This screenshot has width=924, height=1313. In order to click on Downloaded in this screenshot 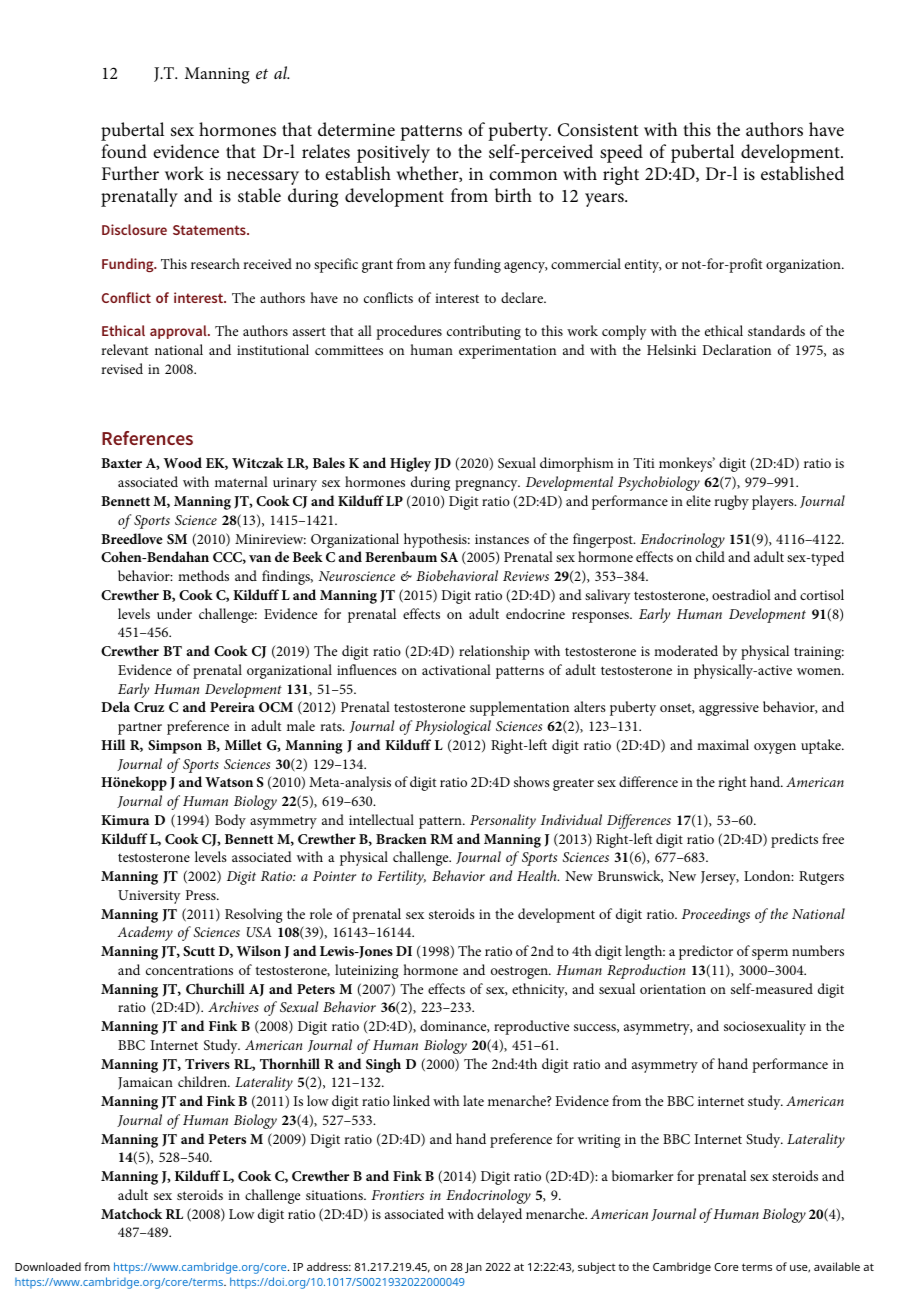, I will do `click(48, 1266)`.
